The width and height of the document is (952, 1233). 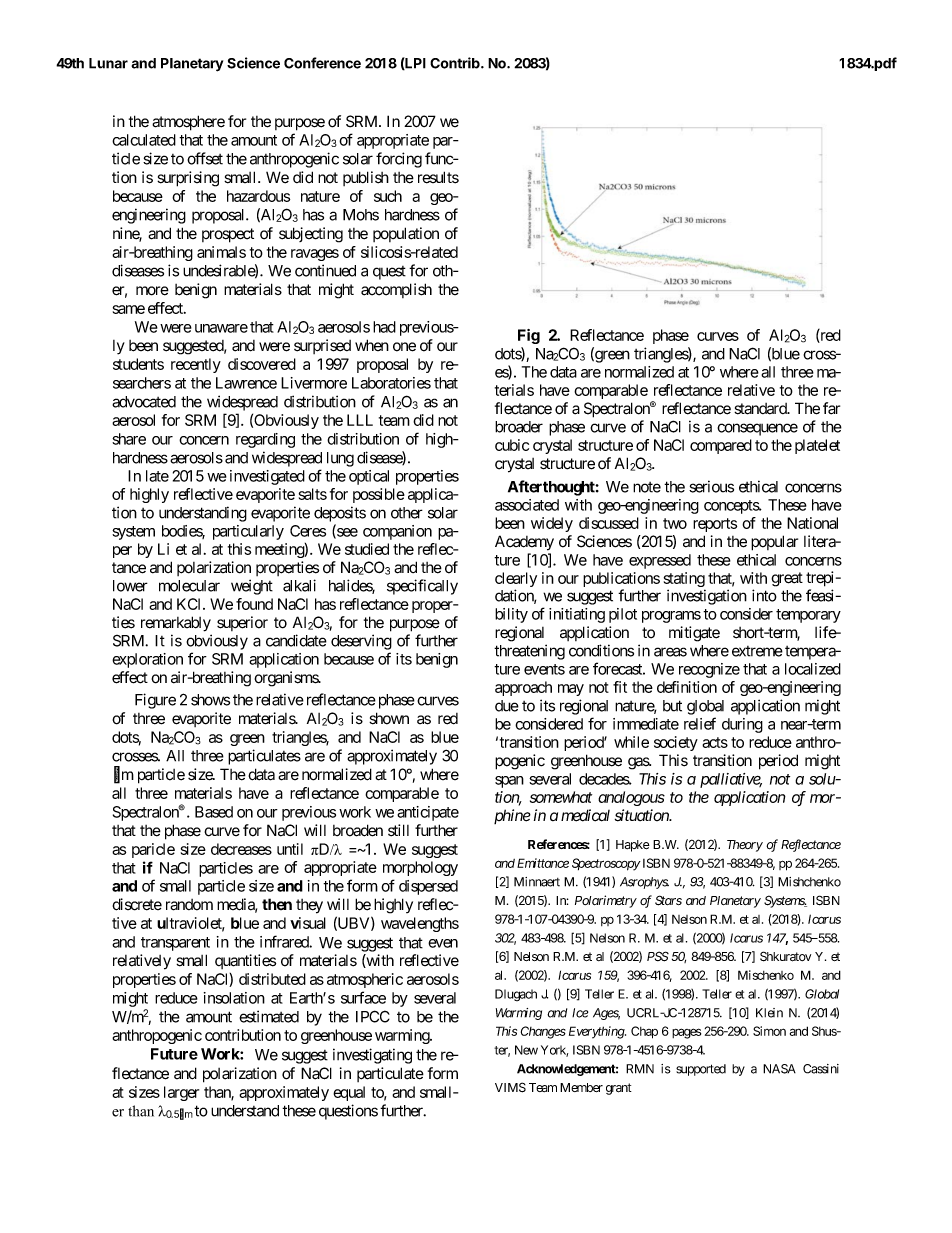 I want to click on molecular, so click(x=189, y=586).
